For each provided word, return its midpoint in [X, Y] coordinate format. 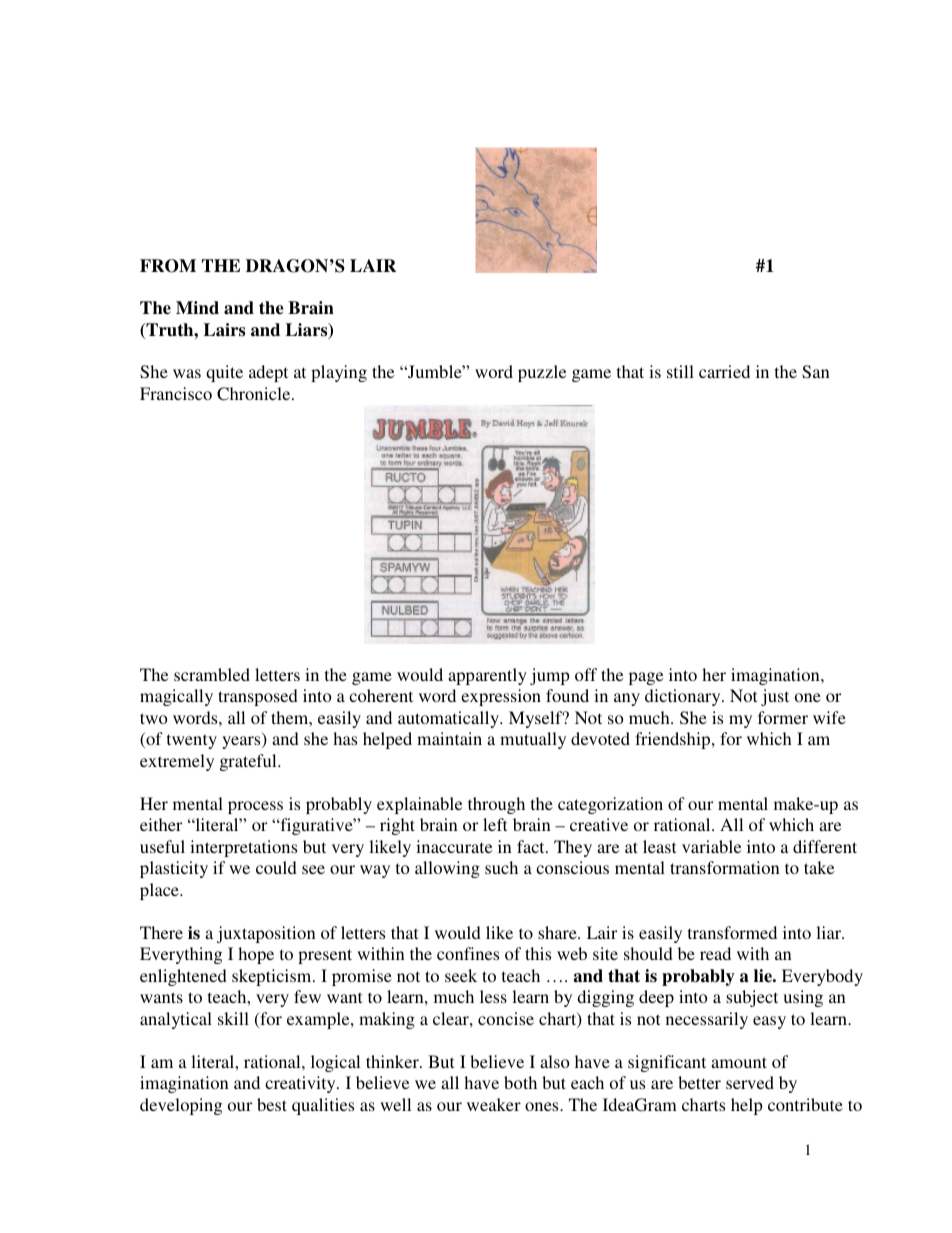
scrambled [212, 674]
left [495, 824]
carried [724, 371]
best [272, 1104]
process [255, 807]
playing [339, 373]
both [520, 1082]
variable [711, 846]
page [646, 678]
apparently [487, 676]
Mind [197, 307]
